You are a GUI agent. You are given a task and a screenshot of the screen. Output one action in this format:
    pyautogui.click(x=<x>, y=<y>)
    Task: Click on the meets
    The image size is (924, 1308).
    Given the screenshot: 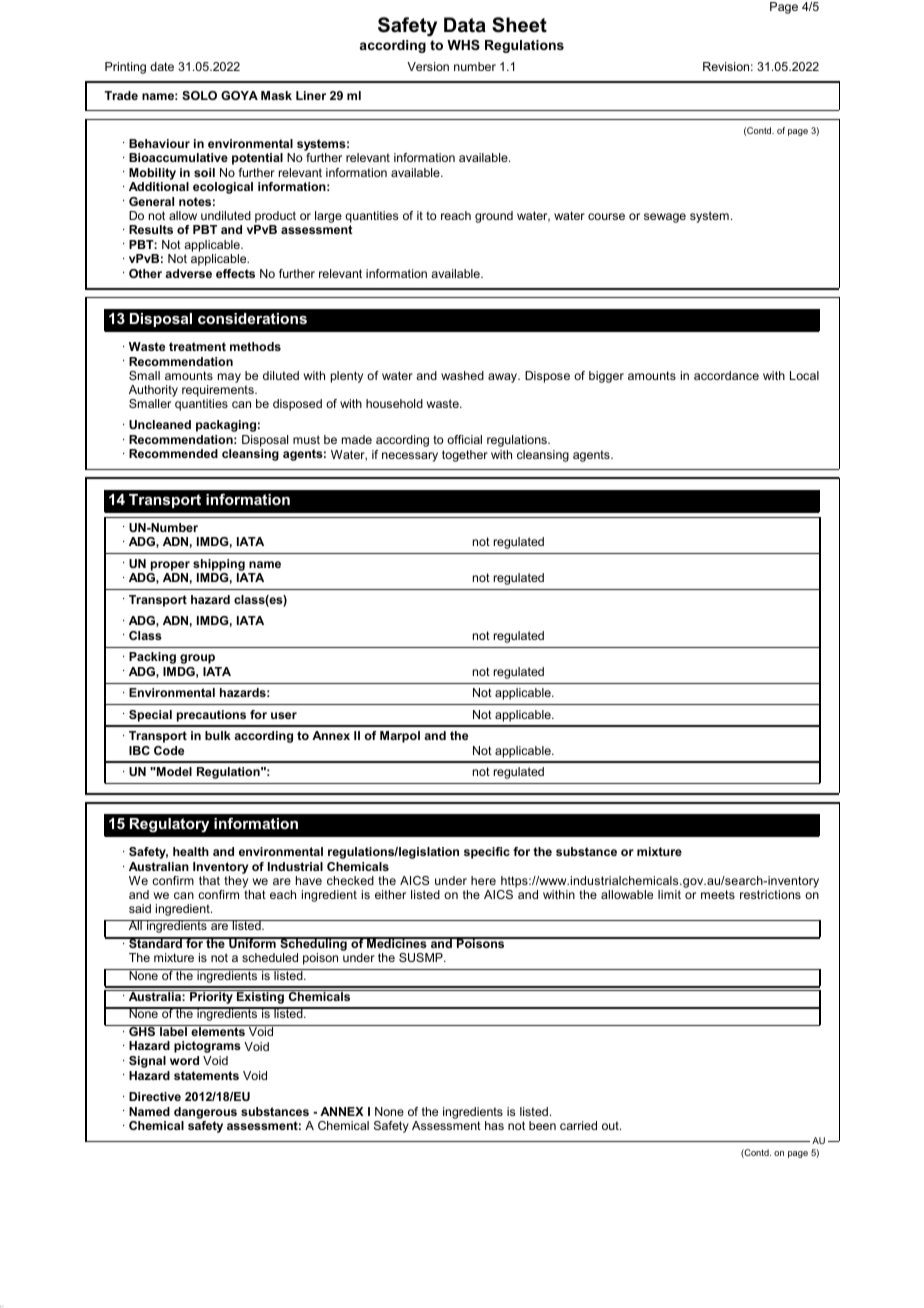 What is the action you would take?
    pyautogui.click(x=718, y=894)
